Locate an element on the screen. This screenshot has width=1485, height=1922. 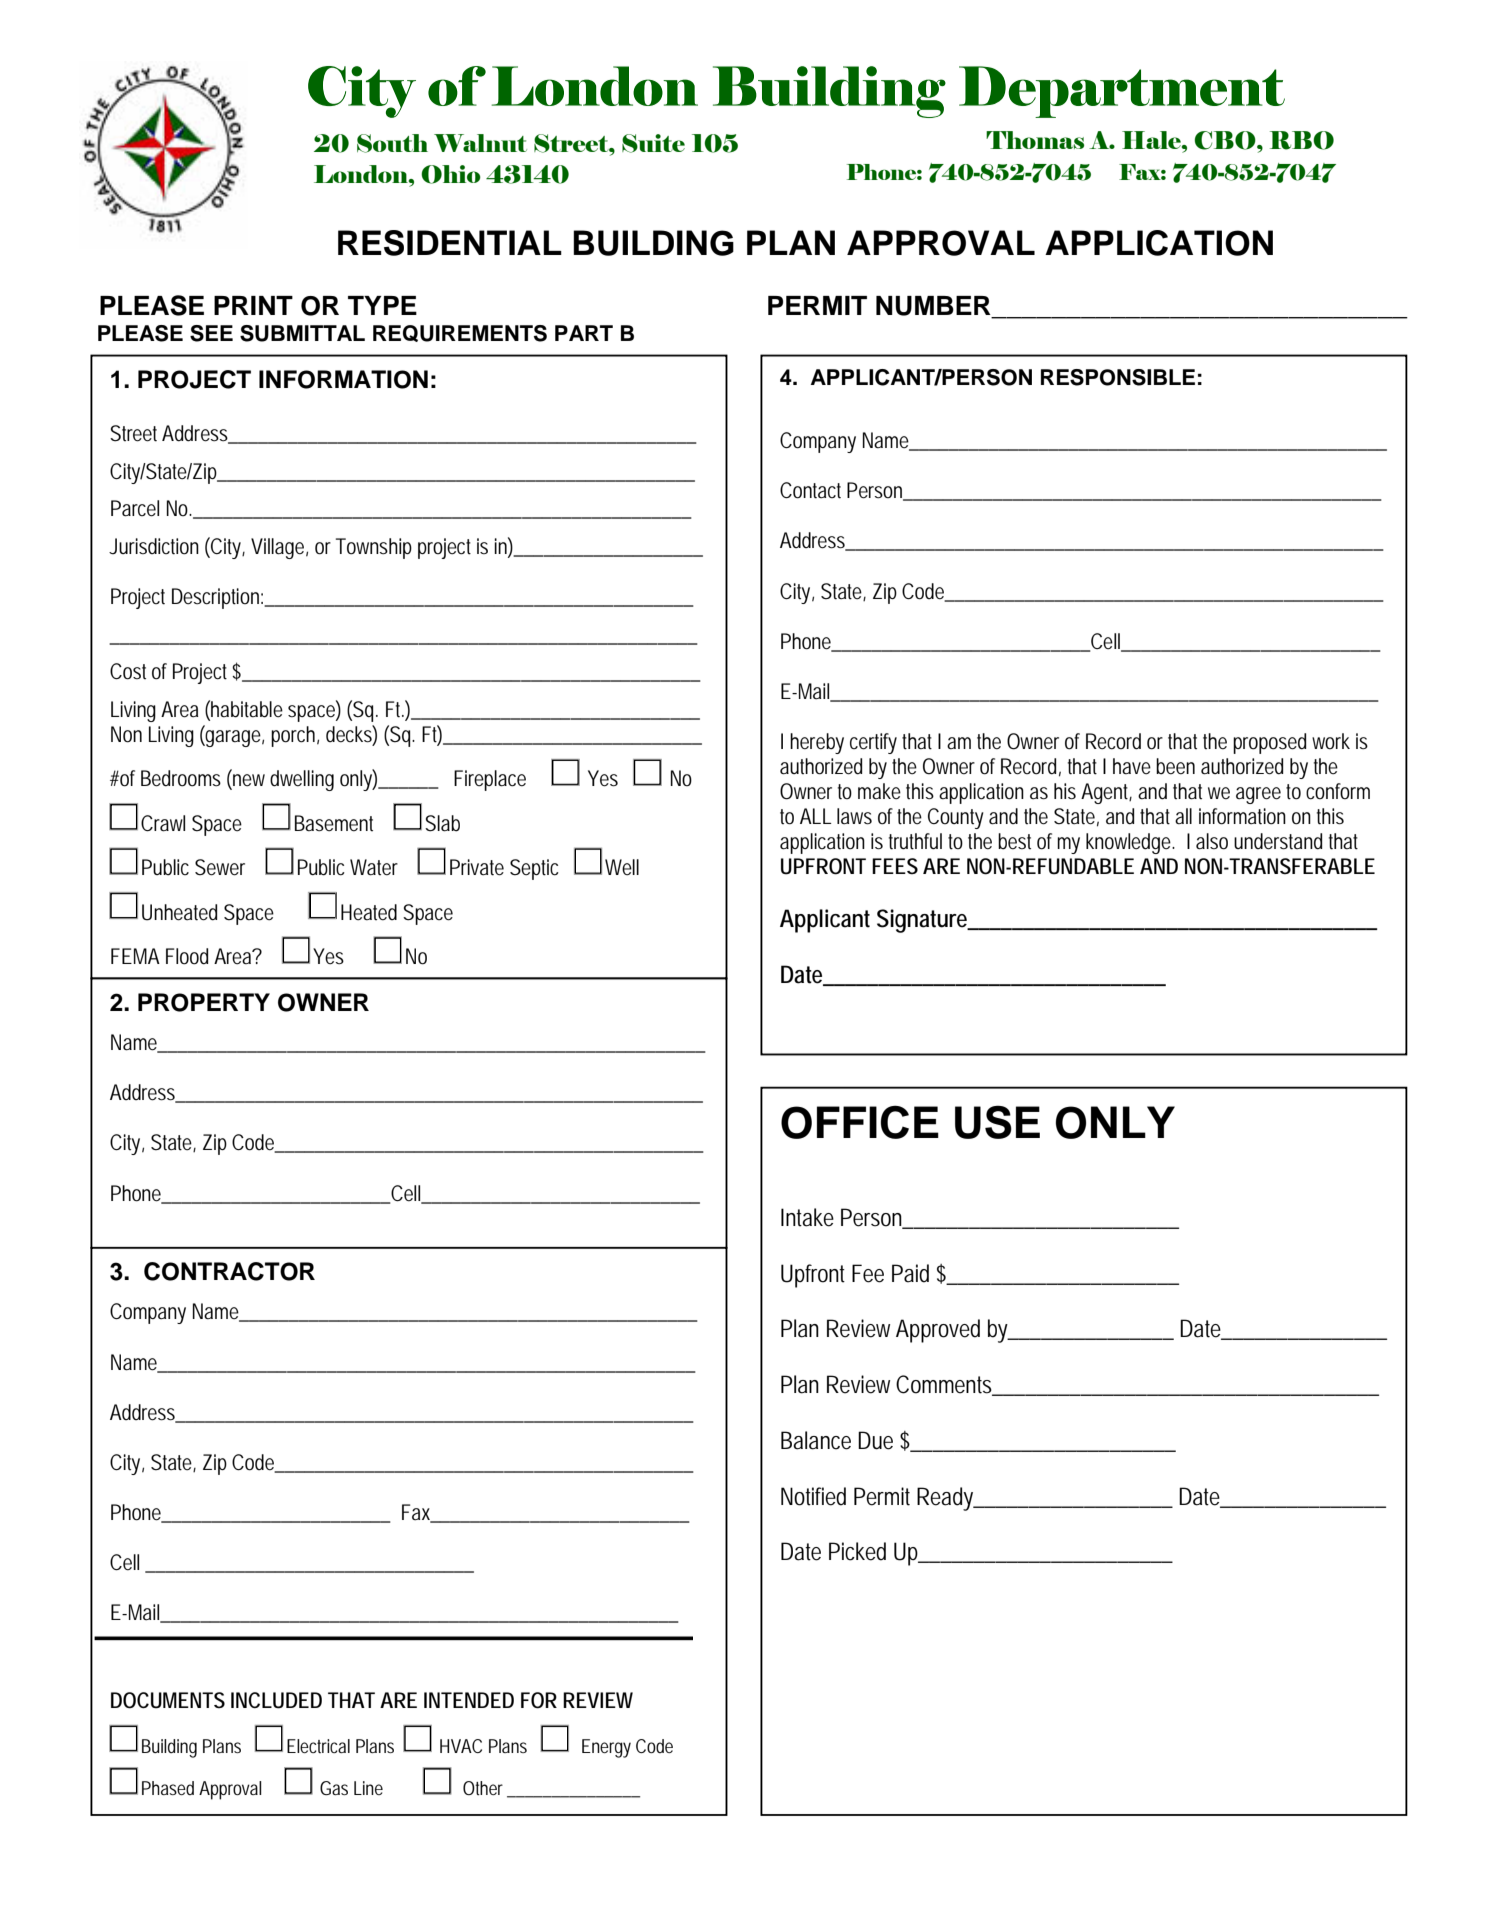
Thomas is located at coordinates (1035, 140).
